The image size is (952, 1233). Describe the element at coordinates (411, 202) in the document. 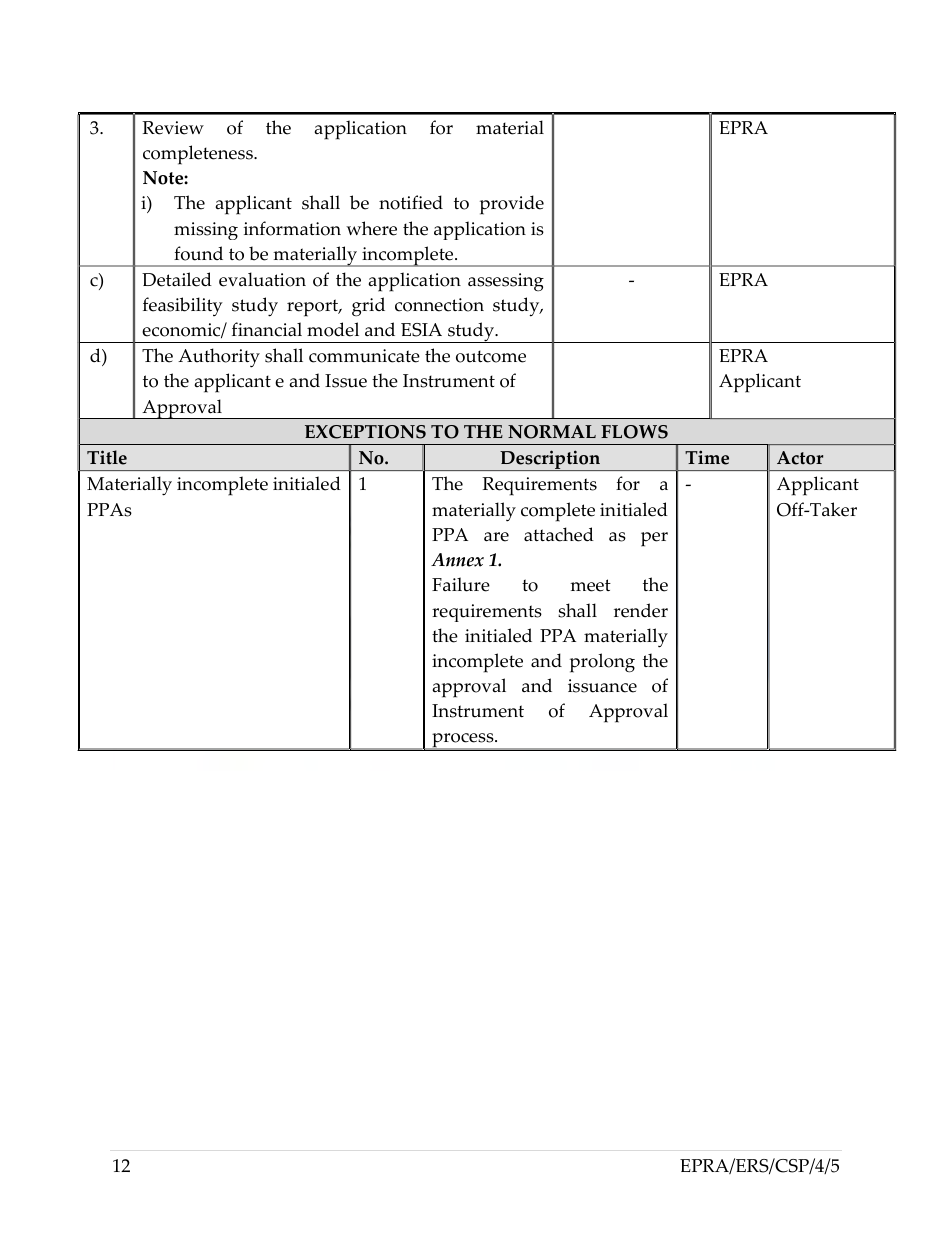

I see `notified` at that location.
